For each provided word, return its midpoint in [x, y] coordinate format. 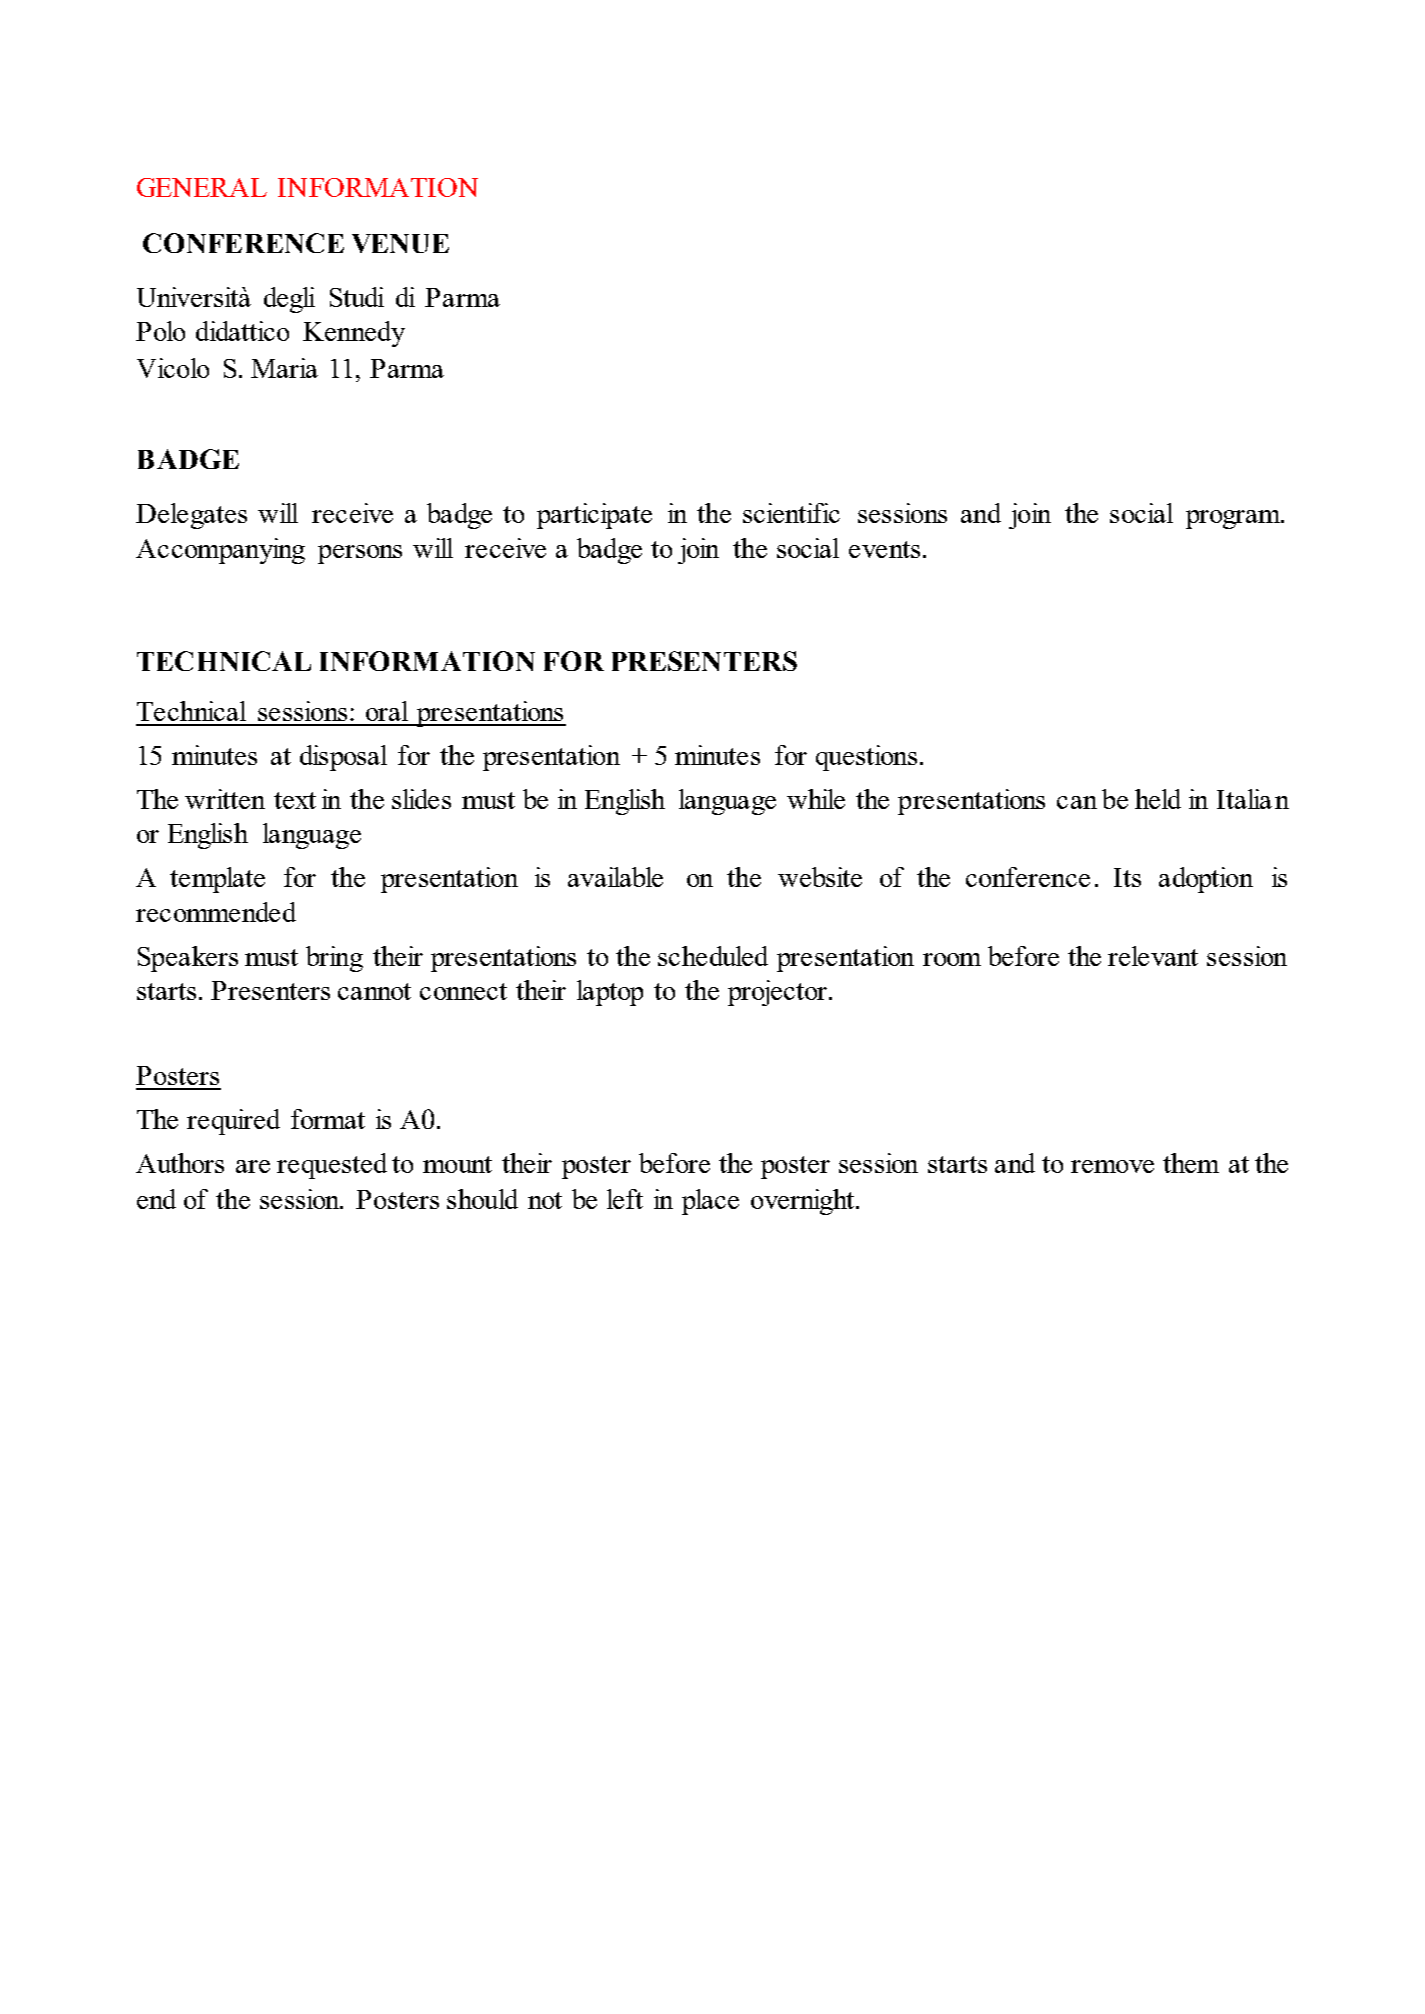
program [1234, 519]
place [710, 1202]
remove [1112, 1166]
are [253, 1166]
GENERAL [202, 187]
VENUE [400, 243]
